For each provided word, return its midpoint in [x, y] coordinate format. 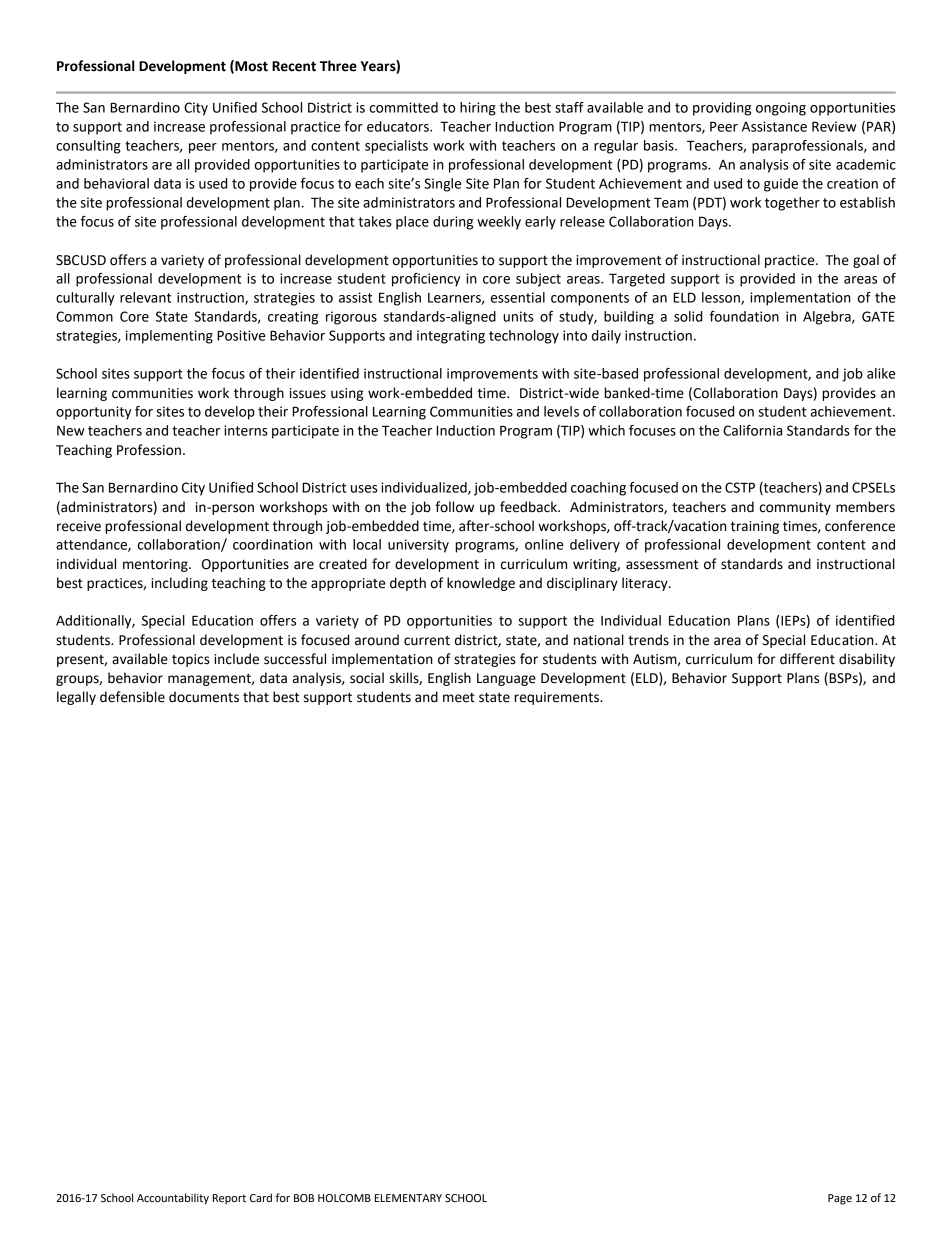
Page [840, 1199]
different [807, 659]
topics [191, 660]
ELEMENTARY [408, 1198]
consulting [88, 147]
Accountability [173, 1199]
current [427, 641]
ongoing [781, 109]
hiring [478, 109]
